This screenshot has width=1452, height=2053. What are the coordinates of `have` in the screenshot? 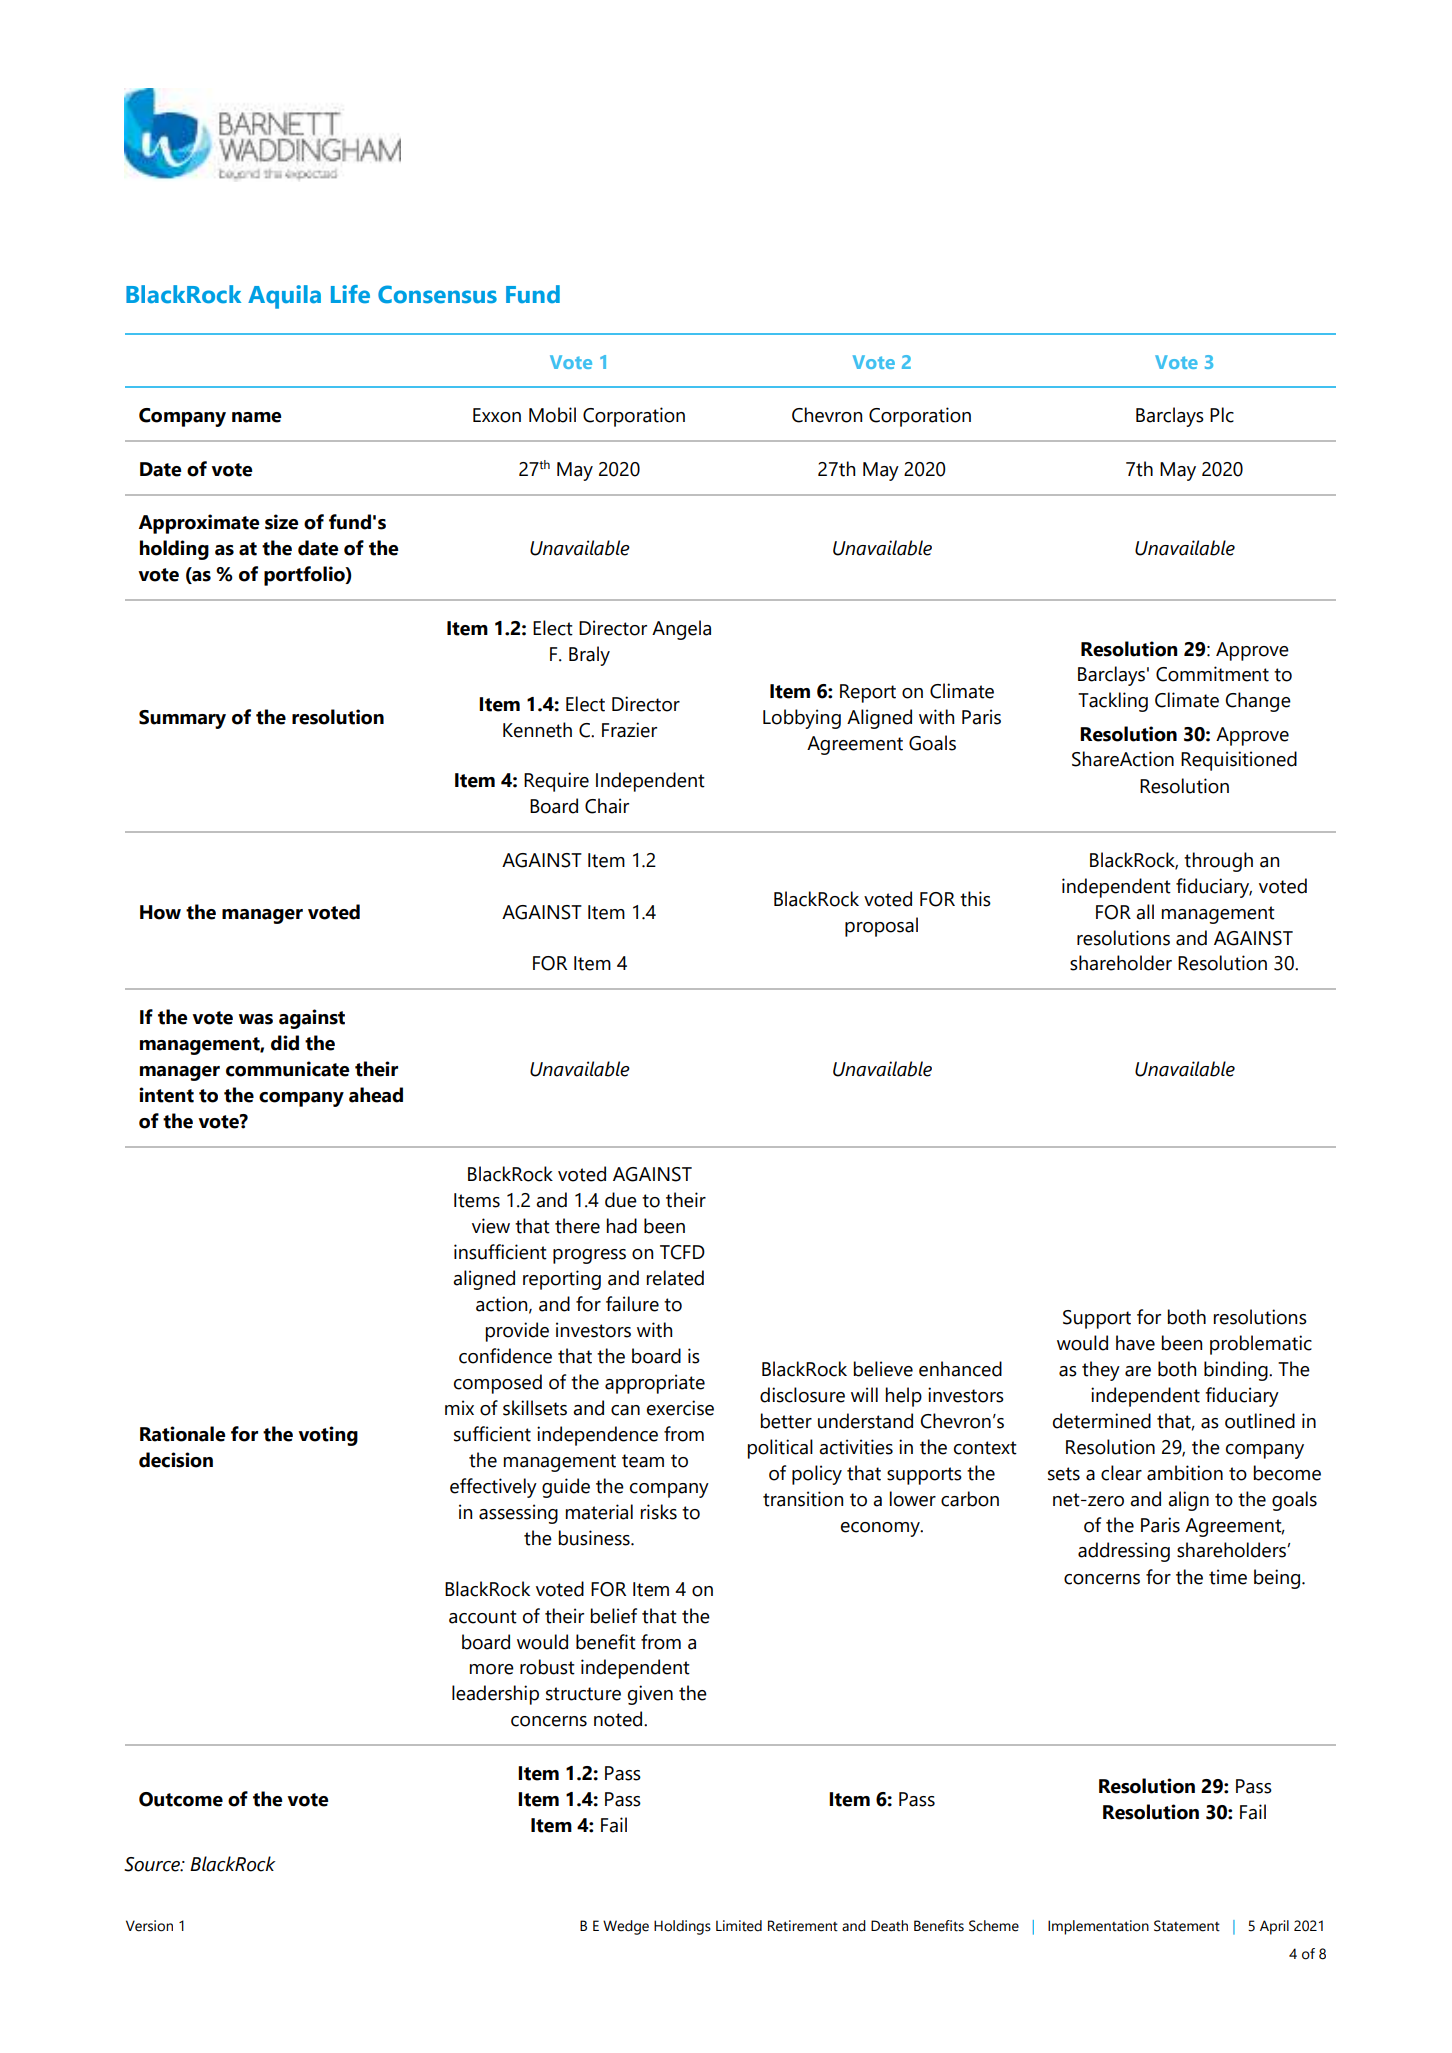 It's located at (1135, 1343).
